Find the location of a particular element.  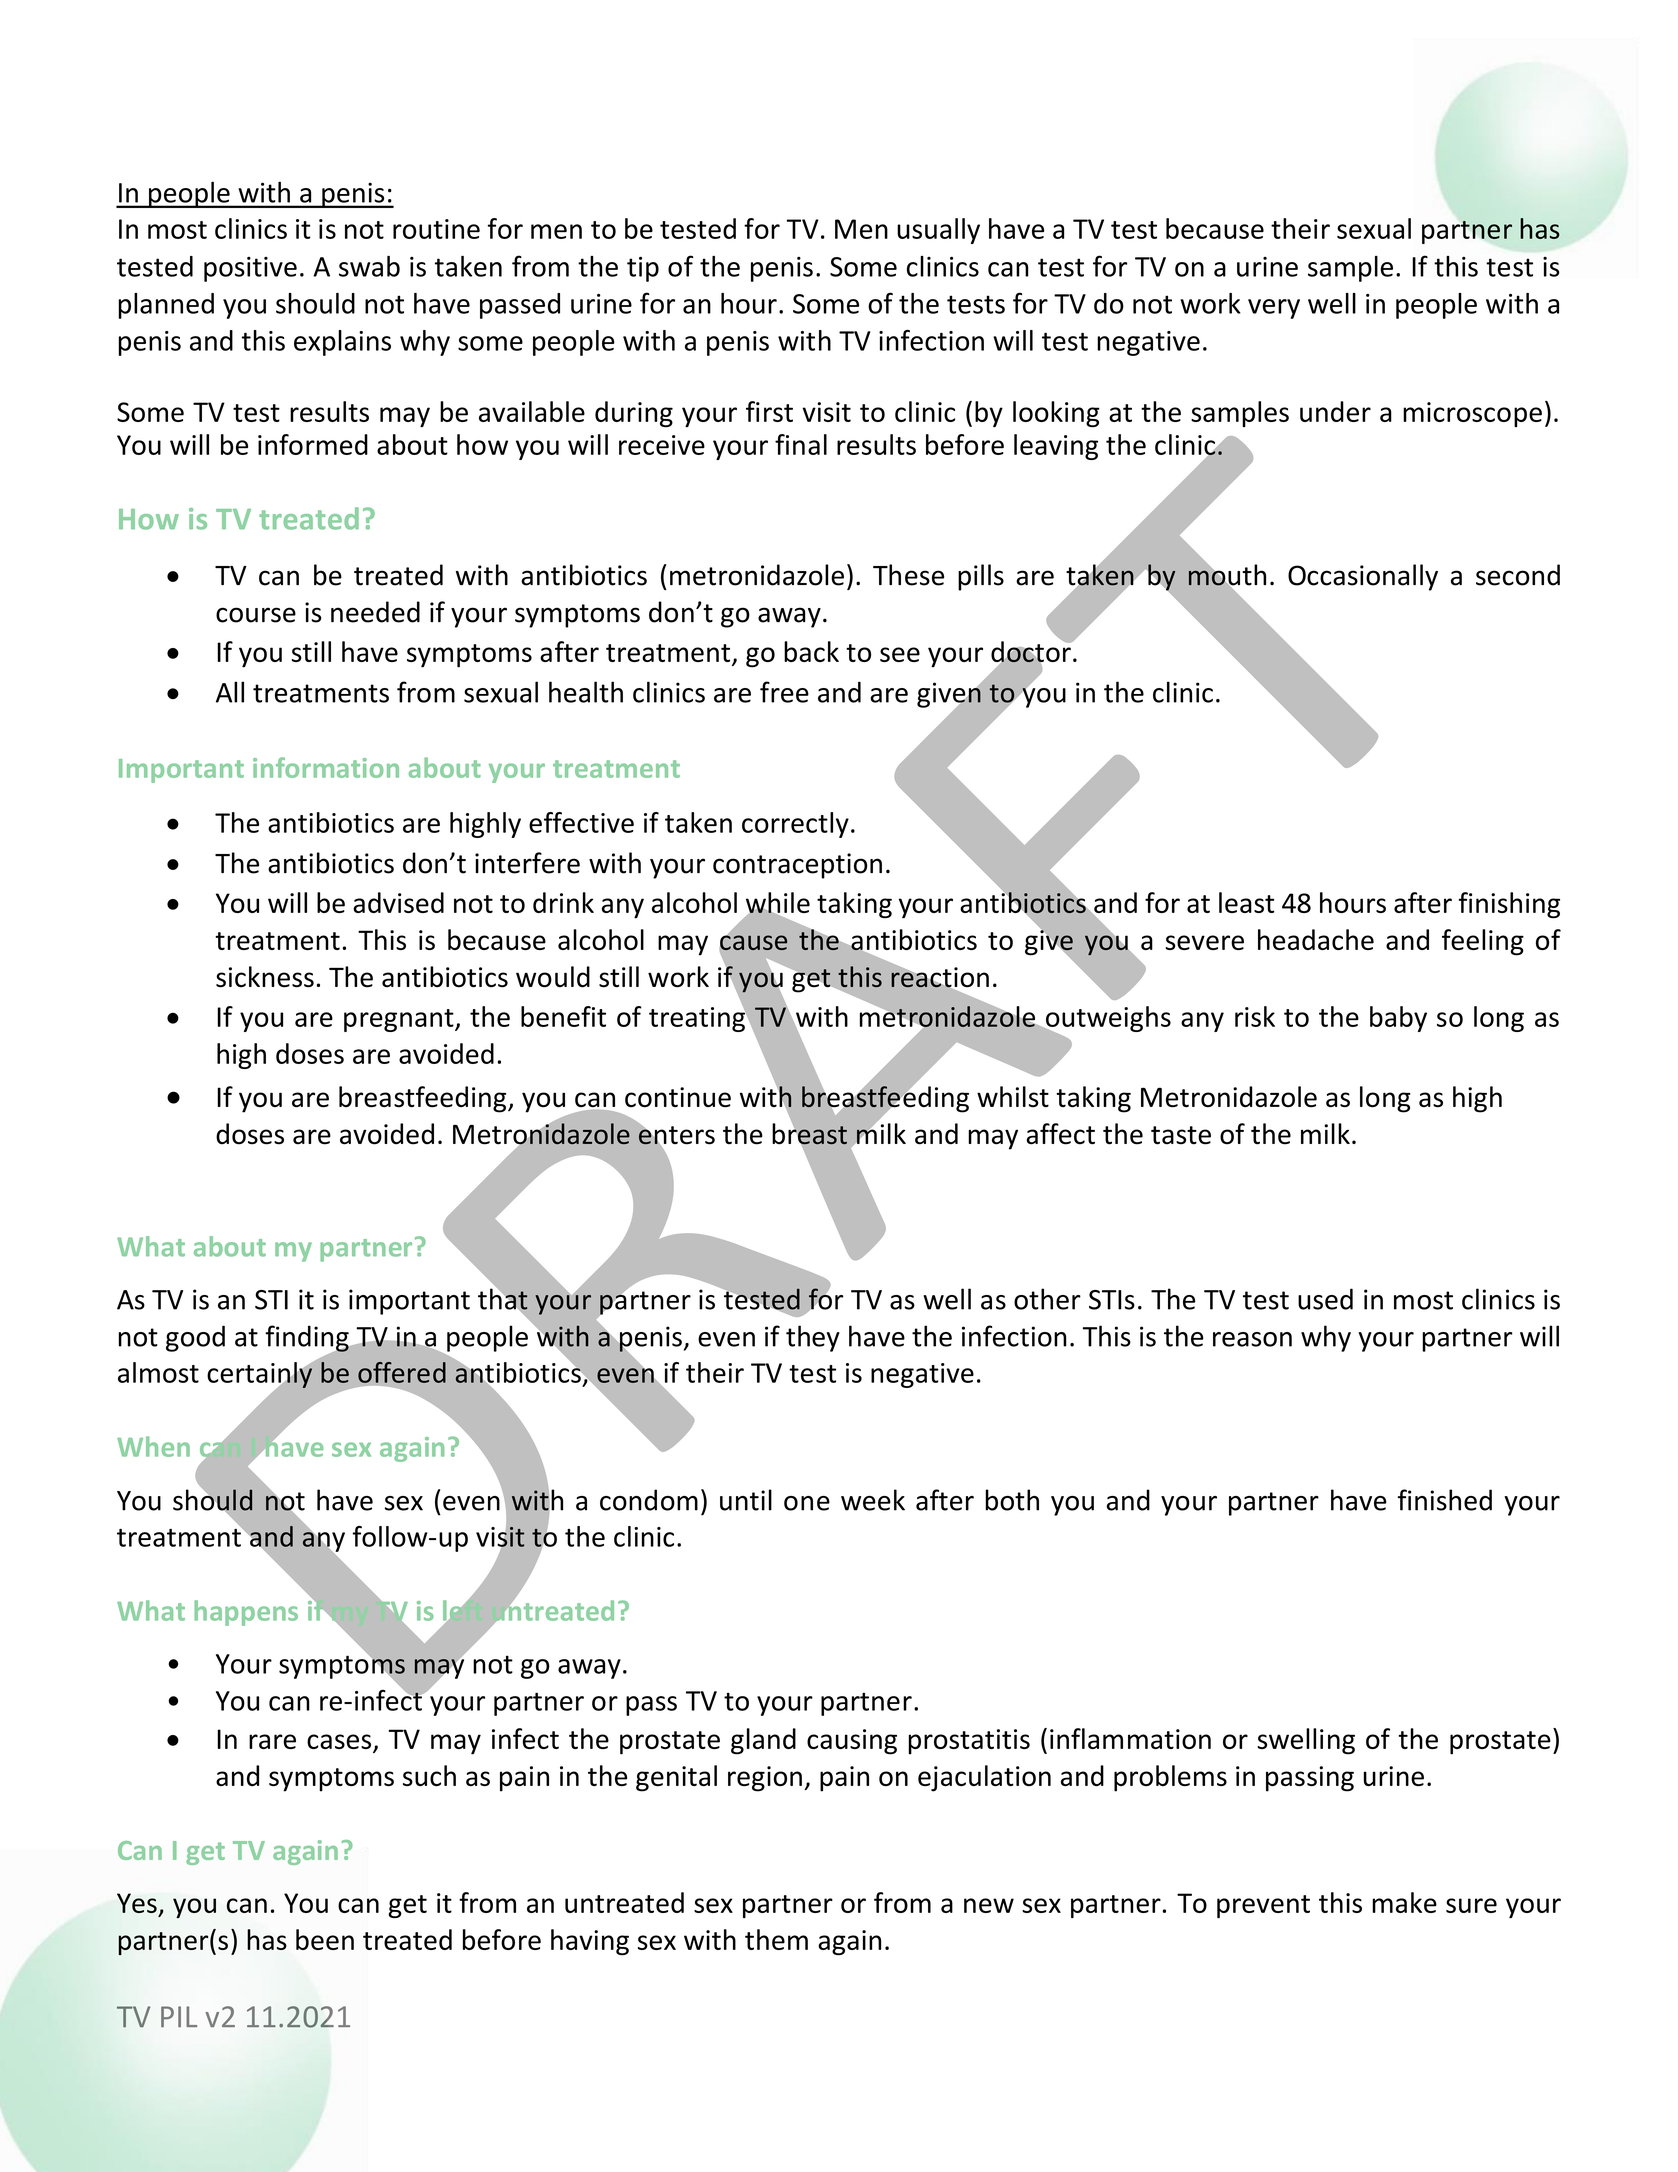

been is located at coordinates (325, 1939).
